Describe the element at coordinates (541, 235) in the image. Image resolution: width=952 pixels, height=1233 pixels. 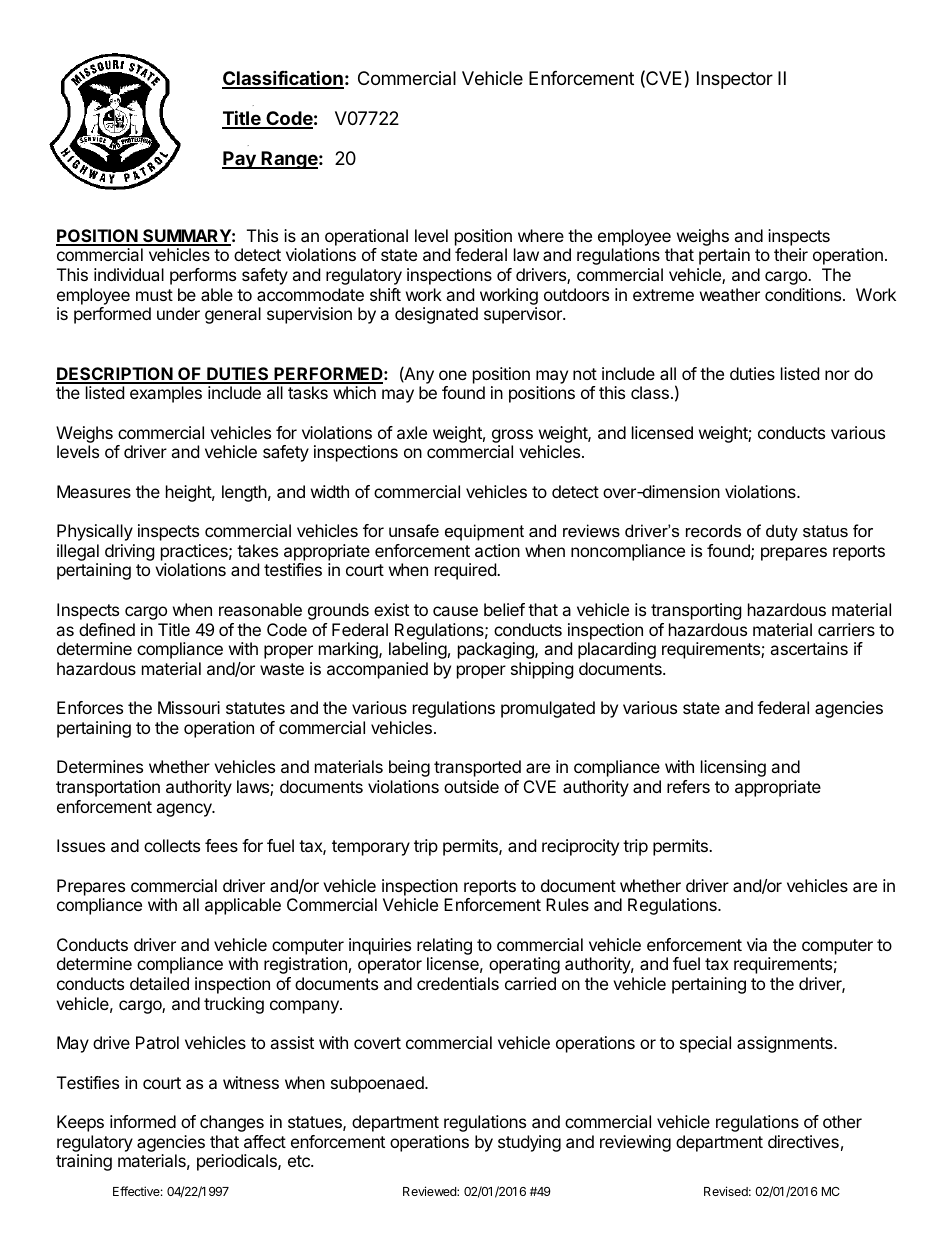
I see `where` at that location.
